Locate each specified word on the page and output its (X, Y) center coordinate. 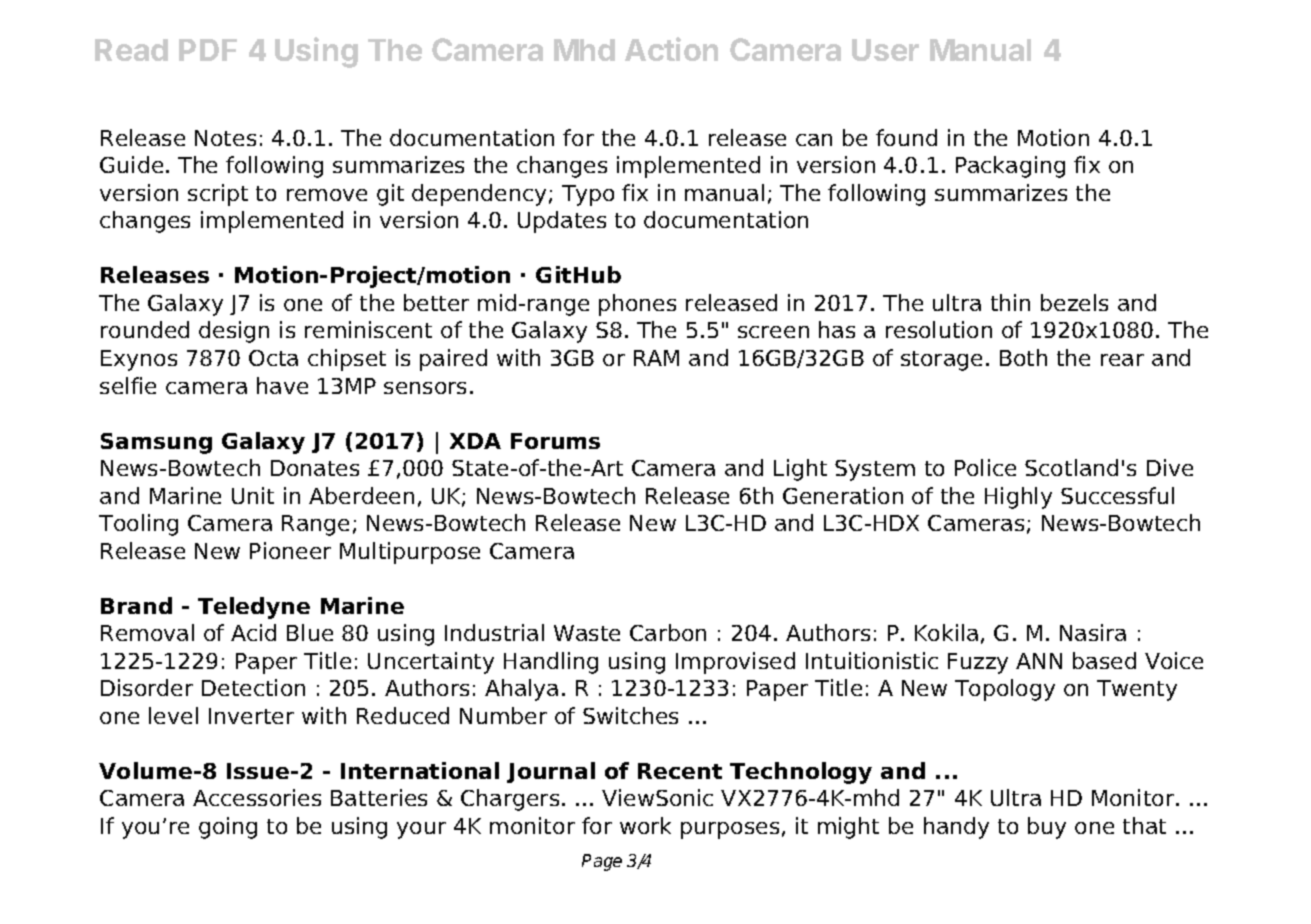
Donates (315, 468)
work (645, 825)
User (885, 50)
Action (671, 49)
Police (985, 467)
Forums (555, 441)
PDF (208, 50)
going (228, 828)
